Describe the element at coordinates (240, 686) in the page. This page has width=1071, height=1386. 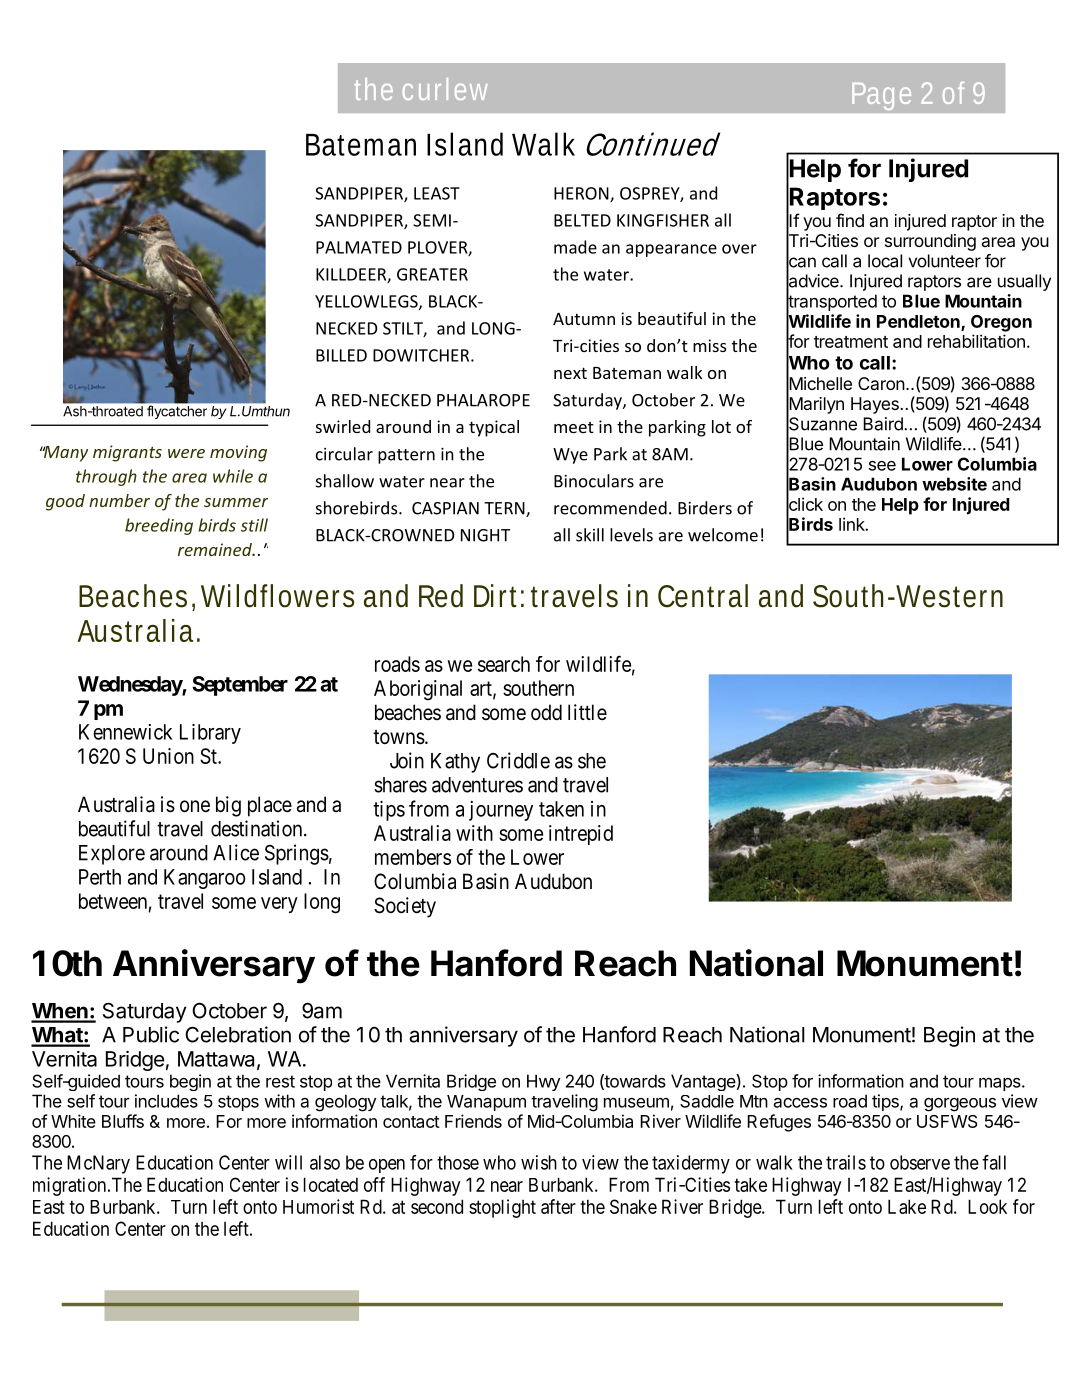
I see `September` at that location.
